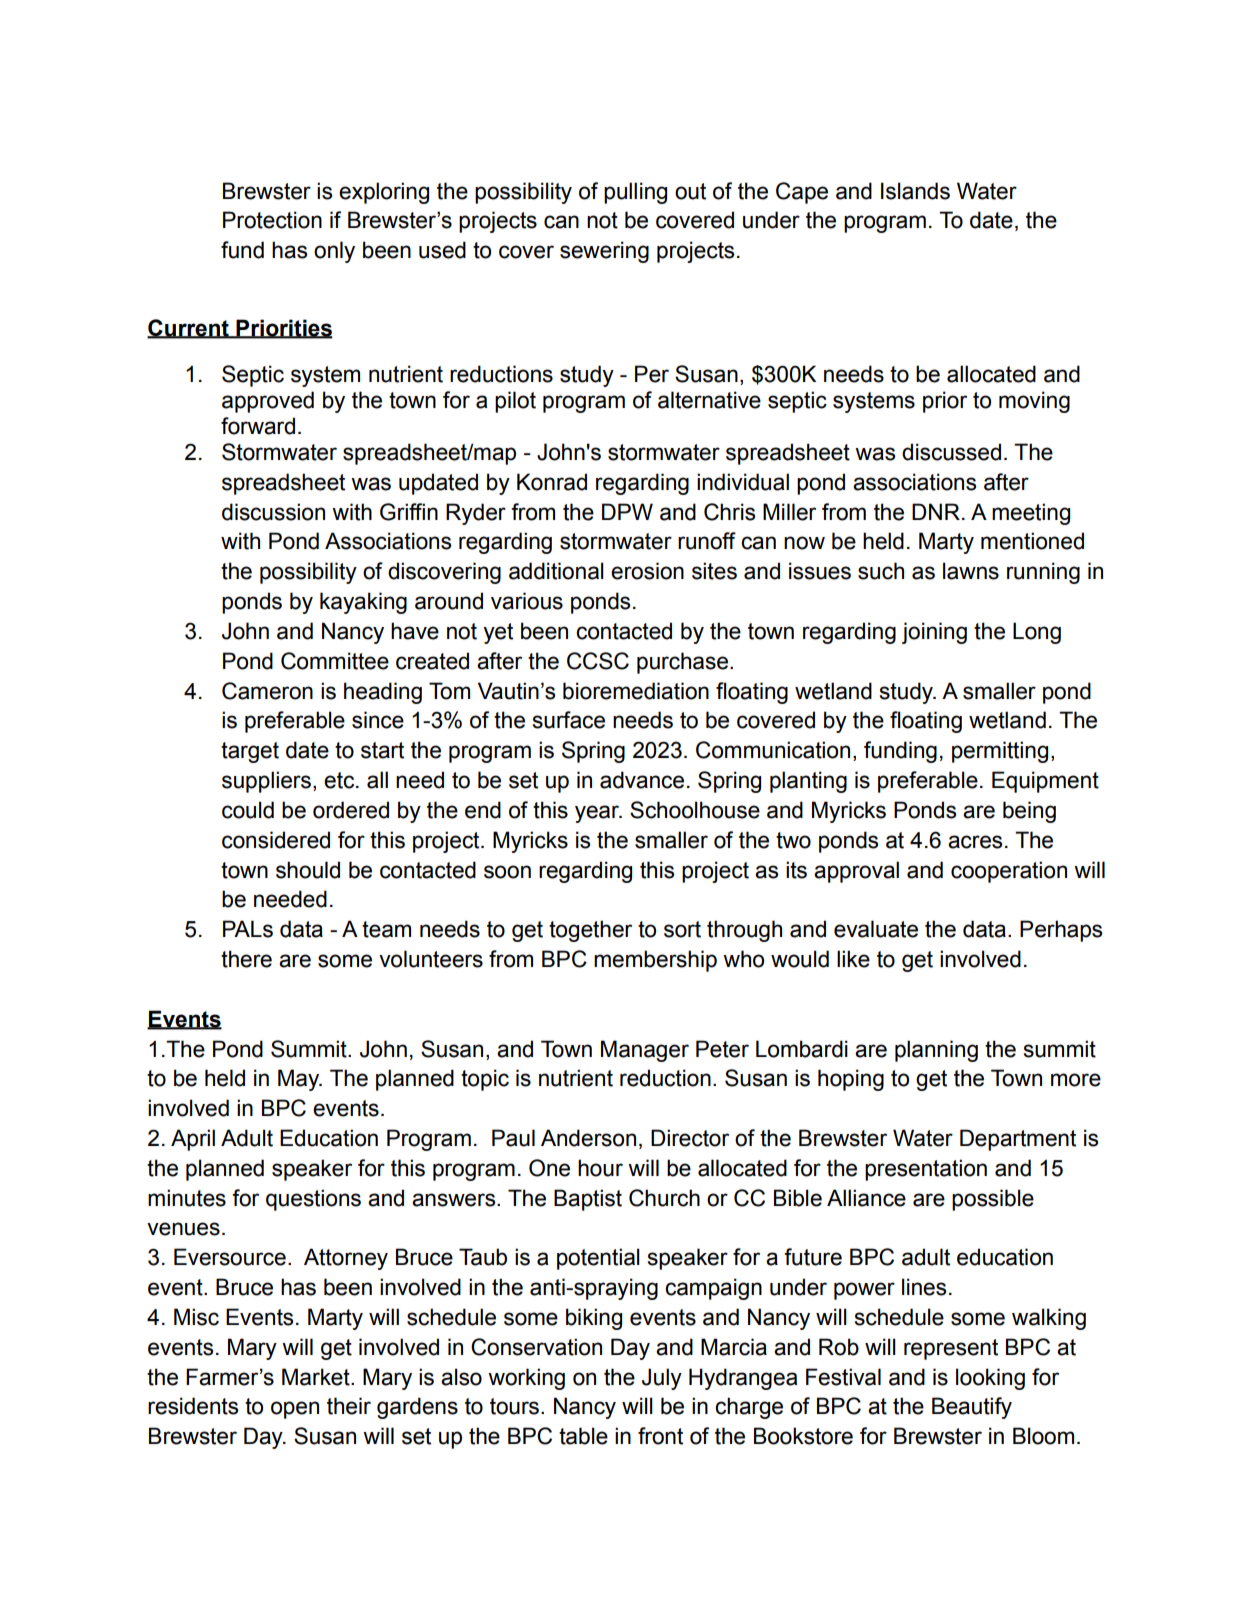 This screenshot has width=1255, height=1624. Describe the element at coordinates (335, 661) in the screenshot. I see `Committee` at that location.
